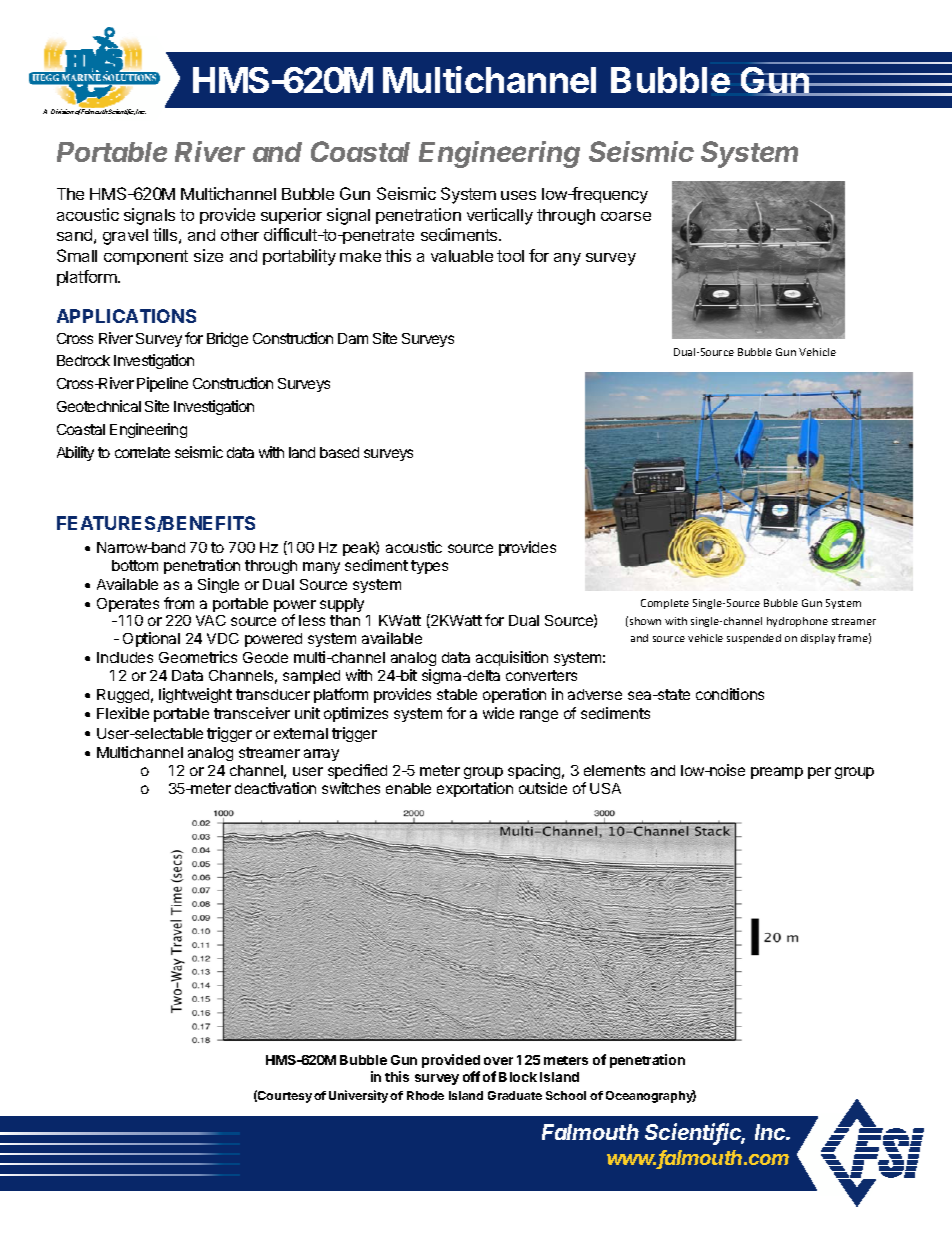  Describe the element at coordinates (62, 111) in the image. I see `Division` at that location.
